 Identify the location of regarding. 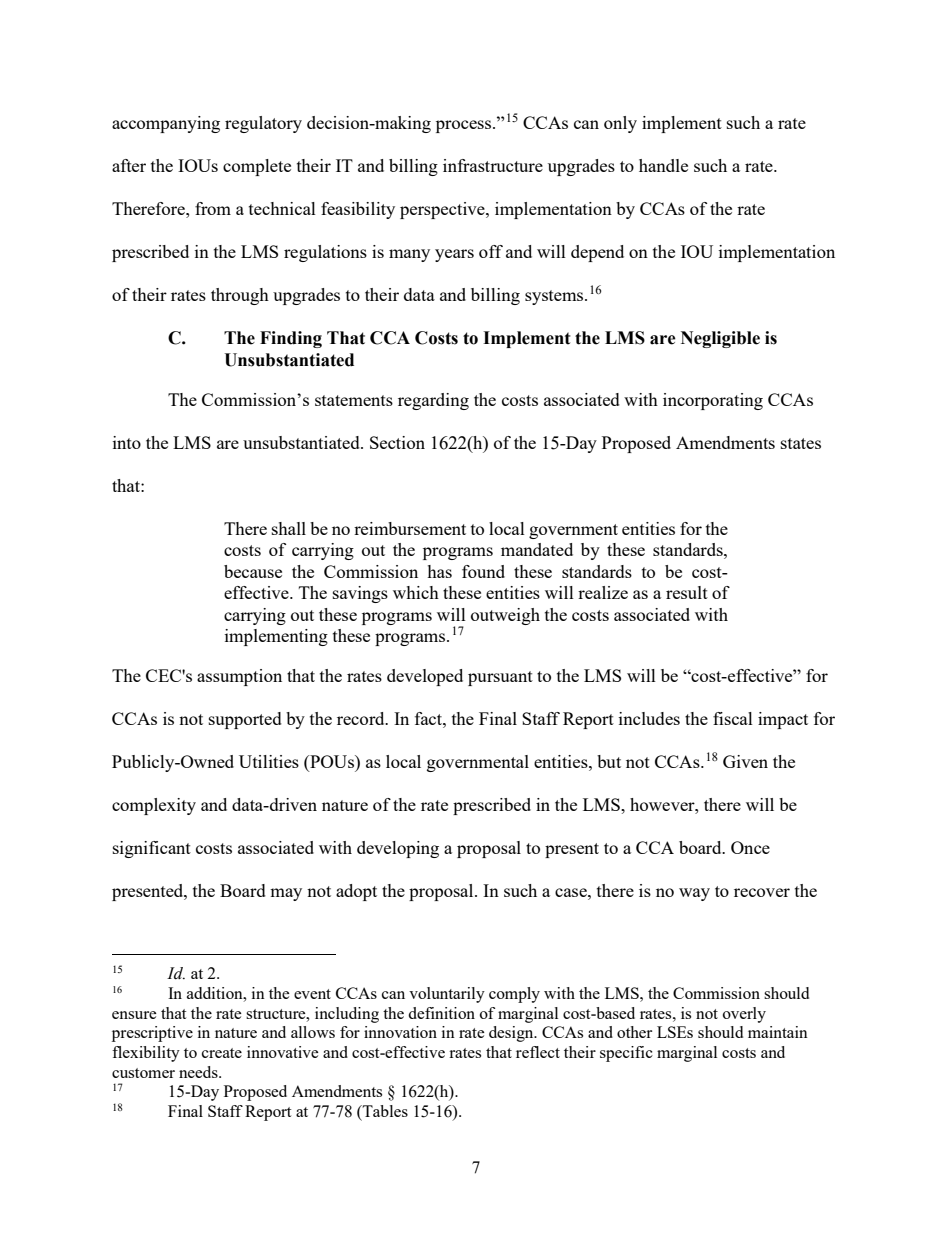
(433, 401).
